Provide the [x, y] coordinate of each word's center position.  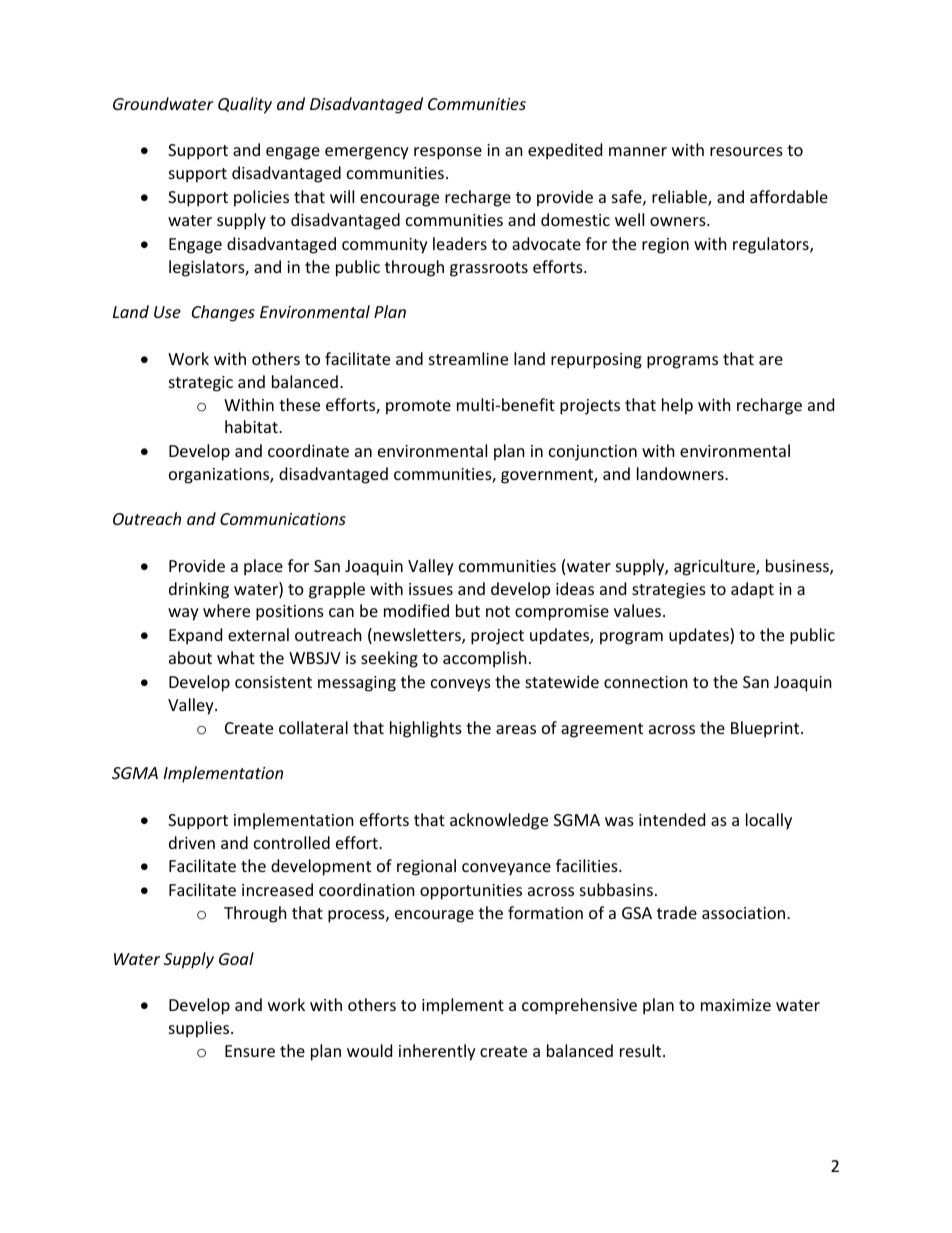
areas [516, 729]
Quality [245, 105]
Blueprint [766, 729]
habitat [252, 426]
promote [418, 407]
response [448, 153]
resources [746, 151]
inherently [437, 1052]
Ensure [250, 1051]
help [677, 406]
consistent [273, 682]
